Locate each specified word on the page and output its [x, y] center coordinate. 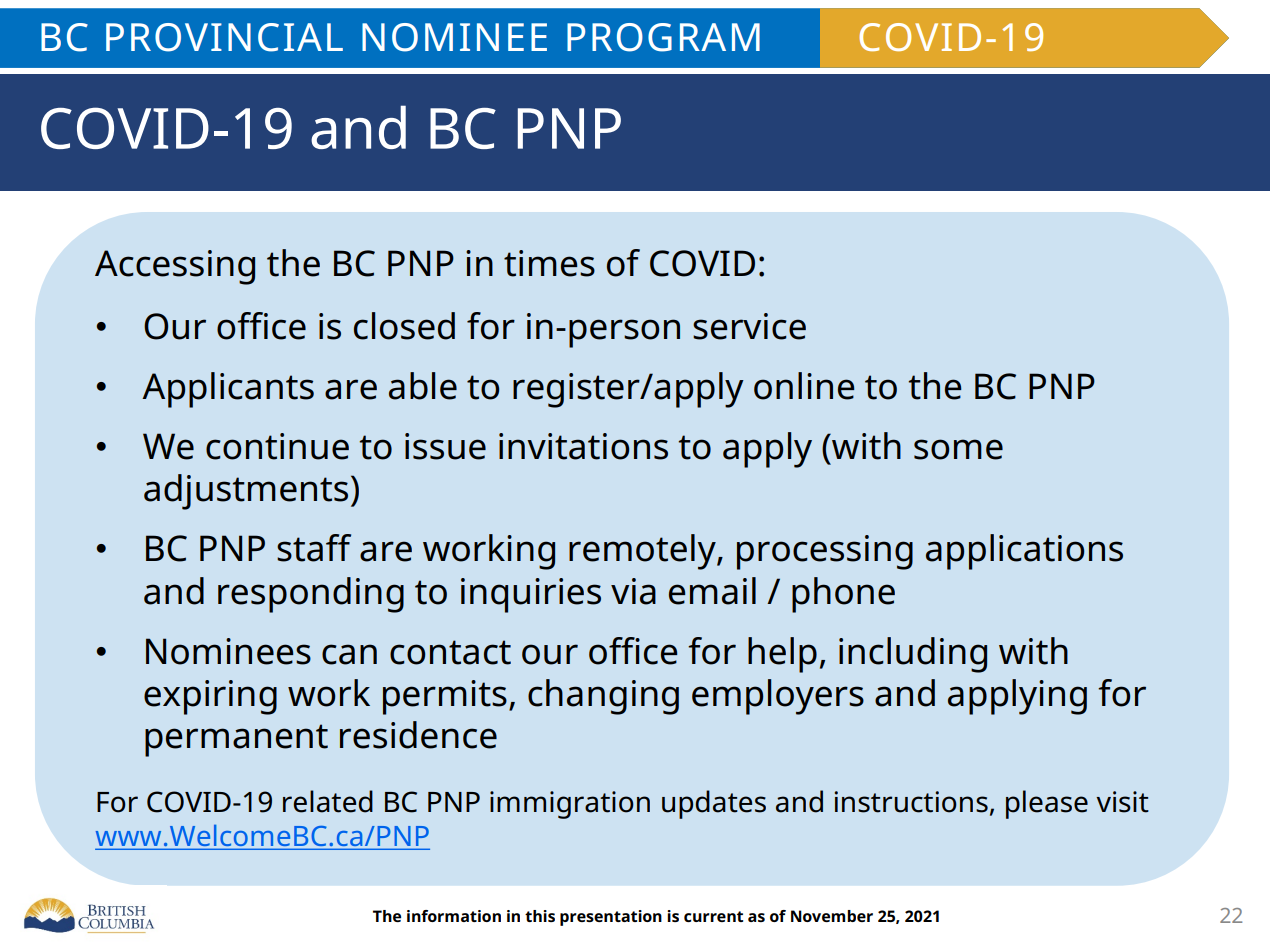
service [749, 326]
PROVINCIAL [224, 37]
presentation [611, 918]
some [958, 449]
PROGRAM [663, 37]
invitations [583, 446]
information [454, 916]
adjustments [246, 492]
